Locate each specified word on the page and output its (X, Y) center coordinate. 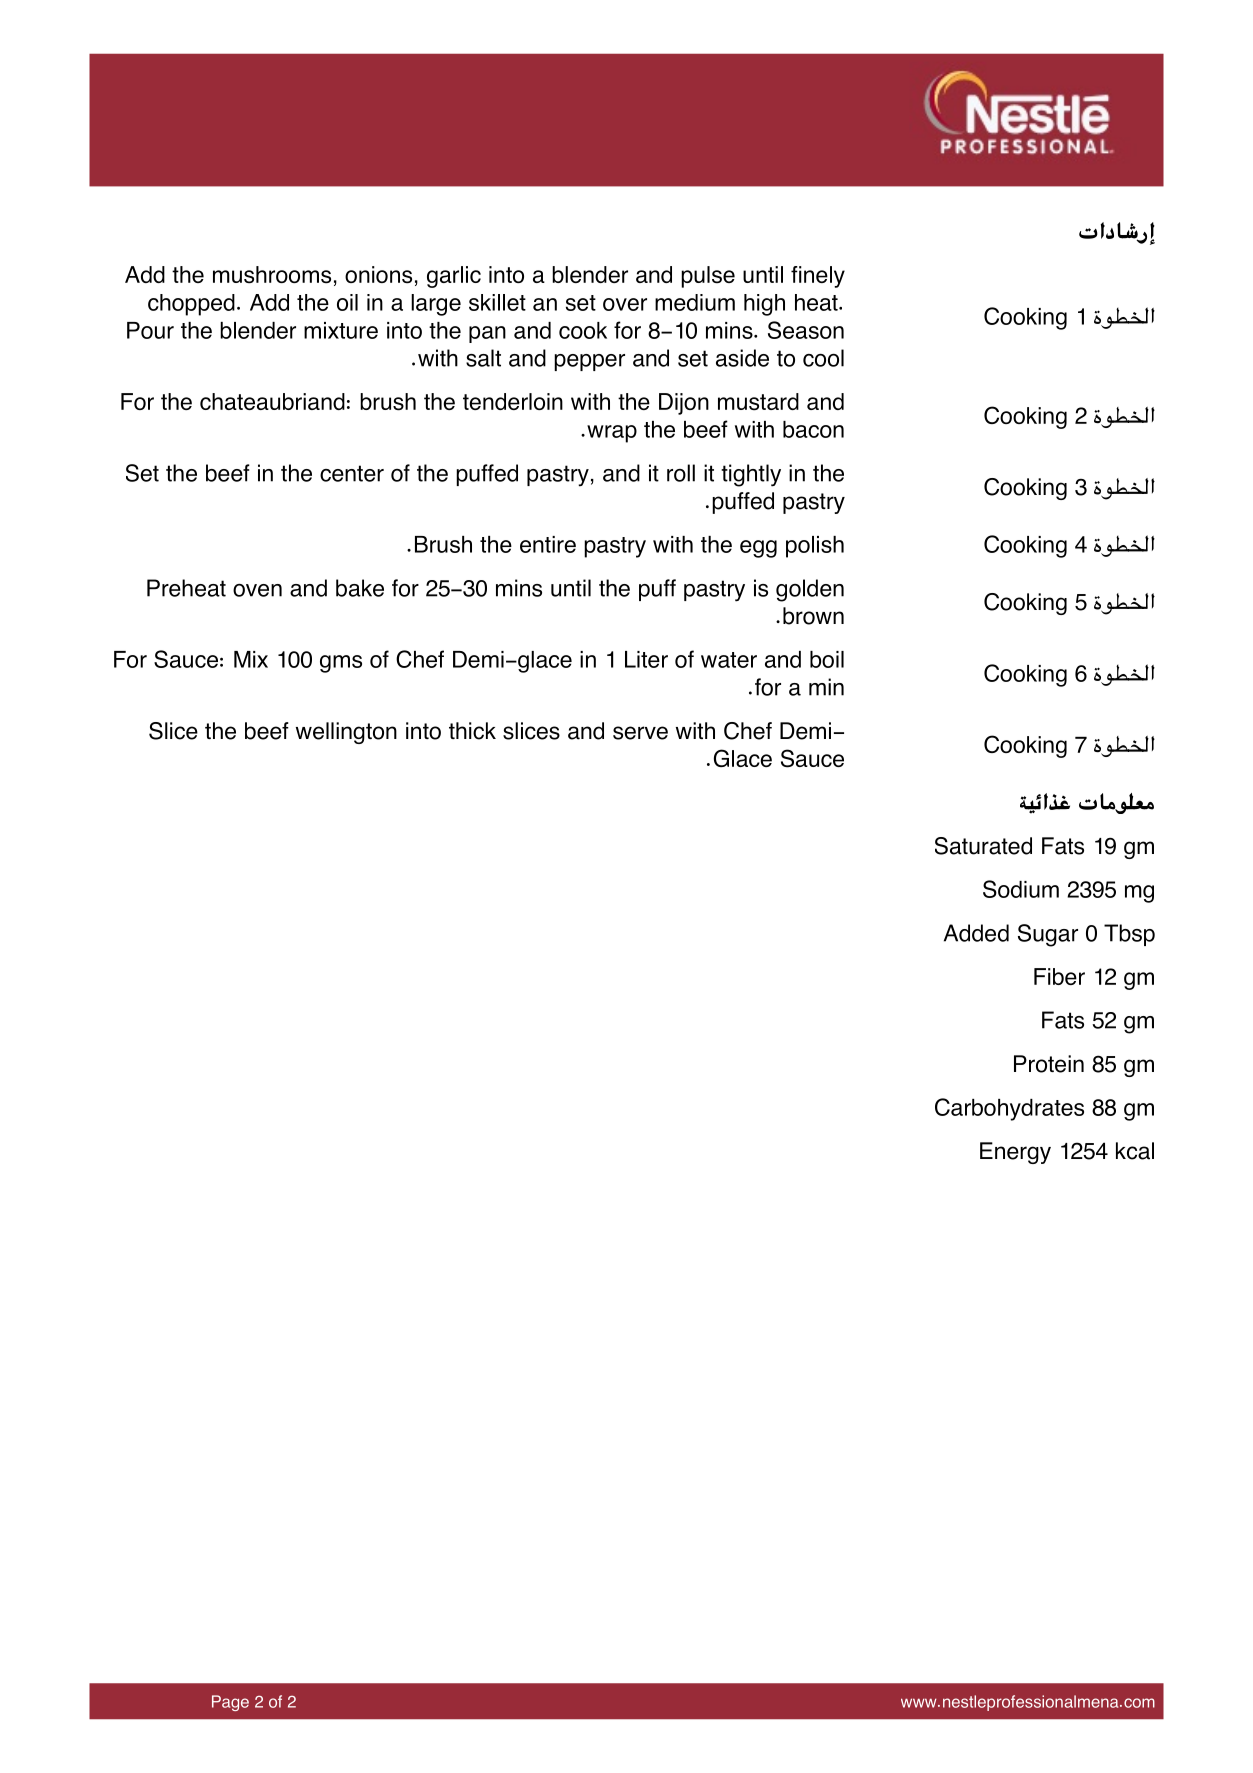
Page (230, 1703)
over (625, 304)
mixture (341, 330)
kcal (1135, 1151)
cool (823, 358)
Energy (1015, 1153)
